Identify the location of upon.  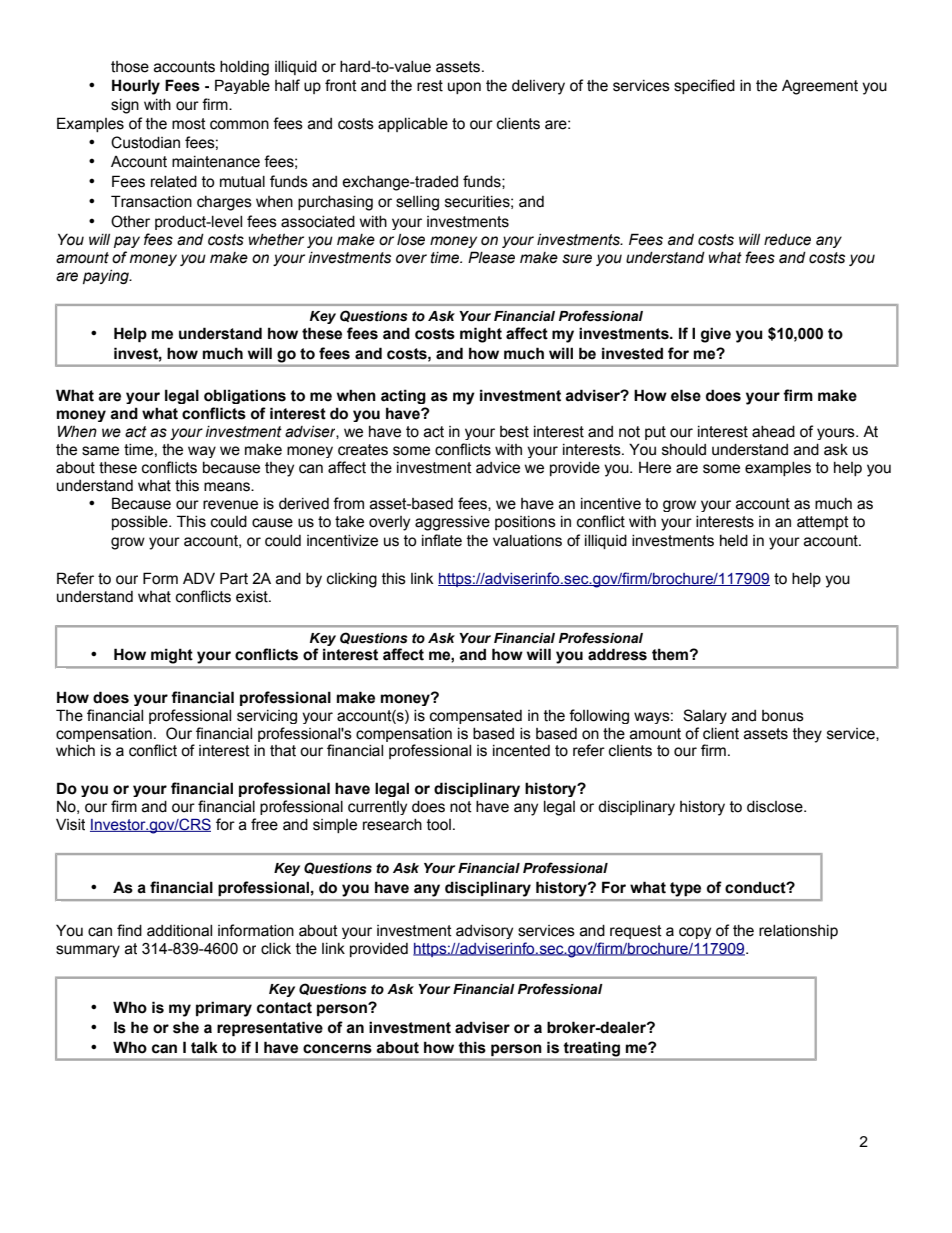
(464, 88).
